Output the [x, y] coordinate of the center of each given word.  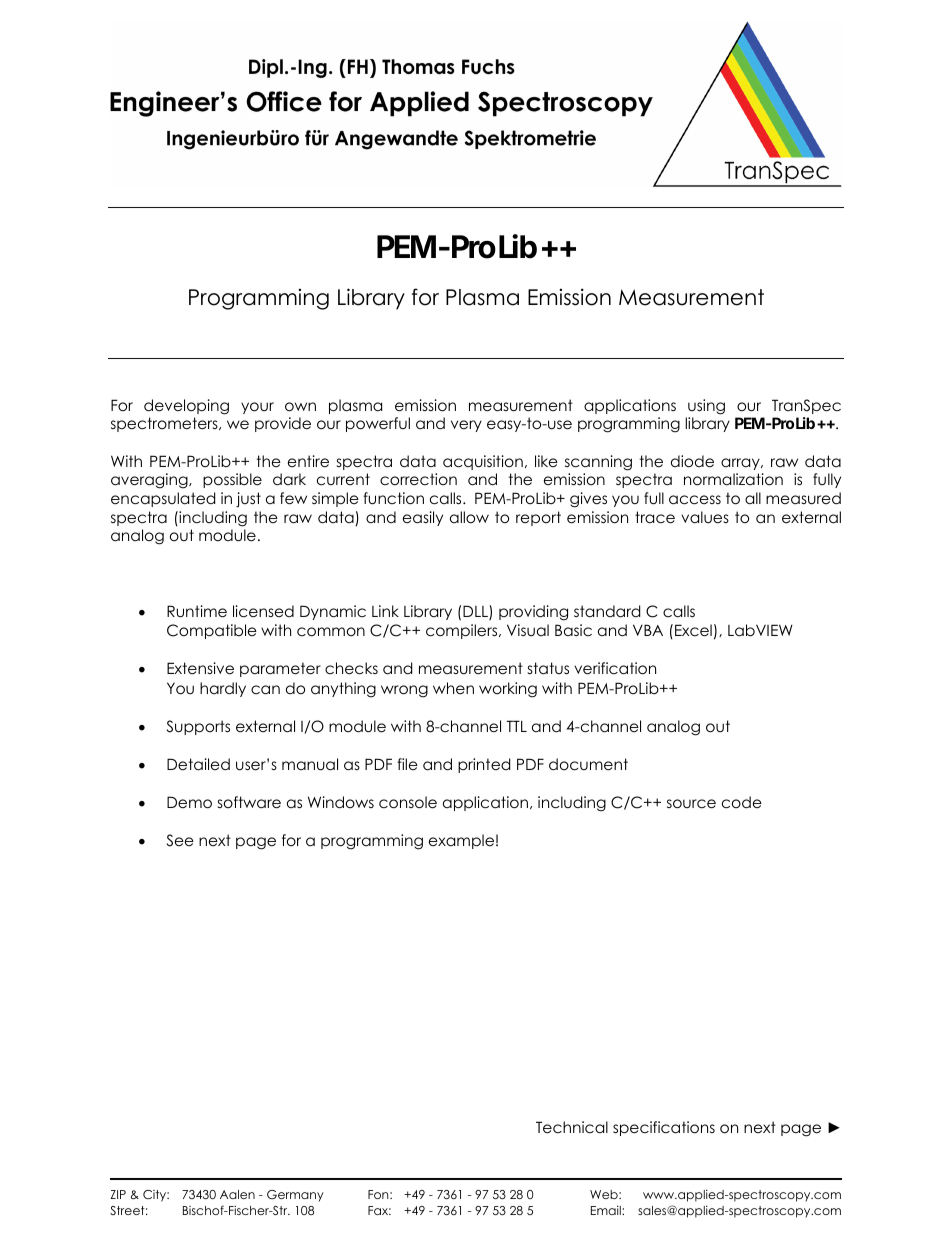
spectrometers [165, 424]
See [180, 840]
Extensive [200, 668]
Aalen [237, 1194]
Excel [693, 630]
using [706, 407]
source [691, 804]
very [466, 426]
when [453, 688]
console [408, 802]
